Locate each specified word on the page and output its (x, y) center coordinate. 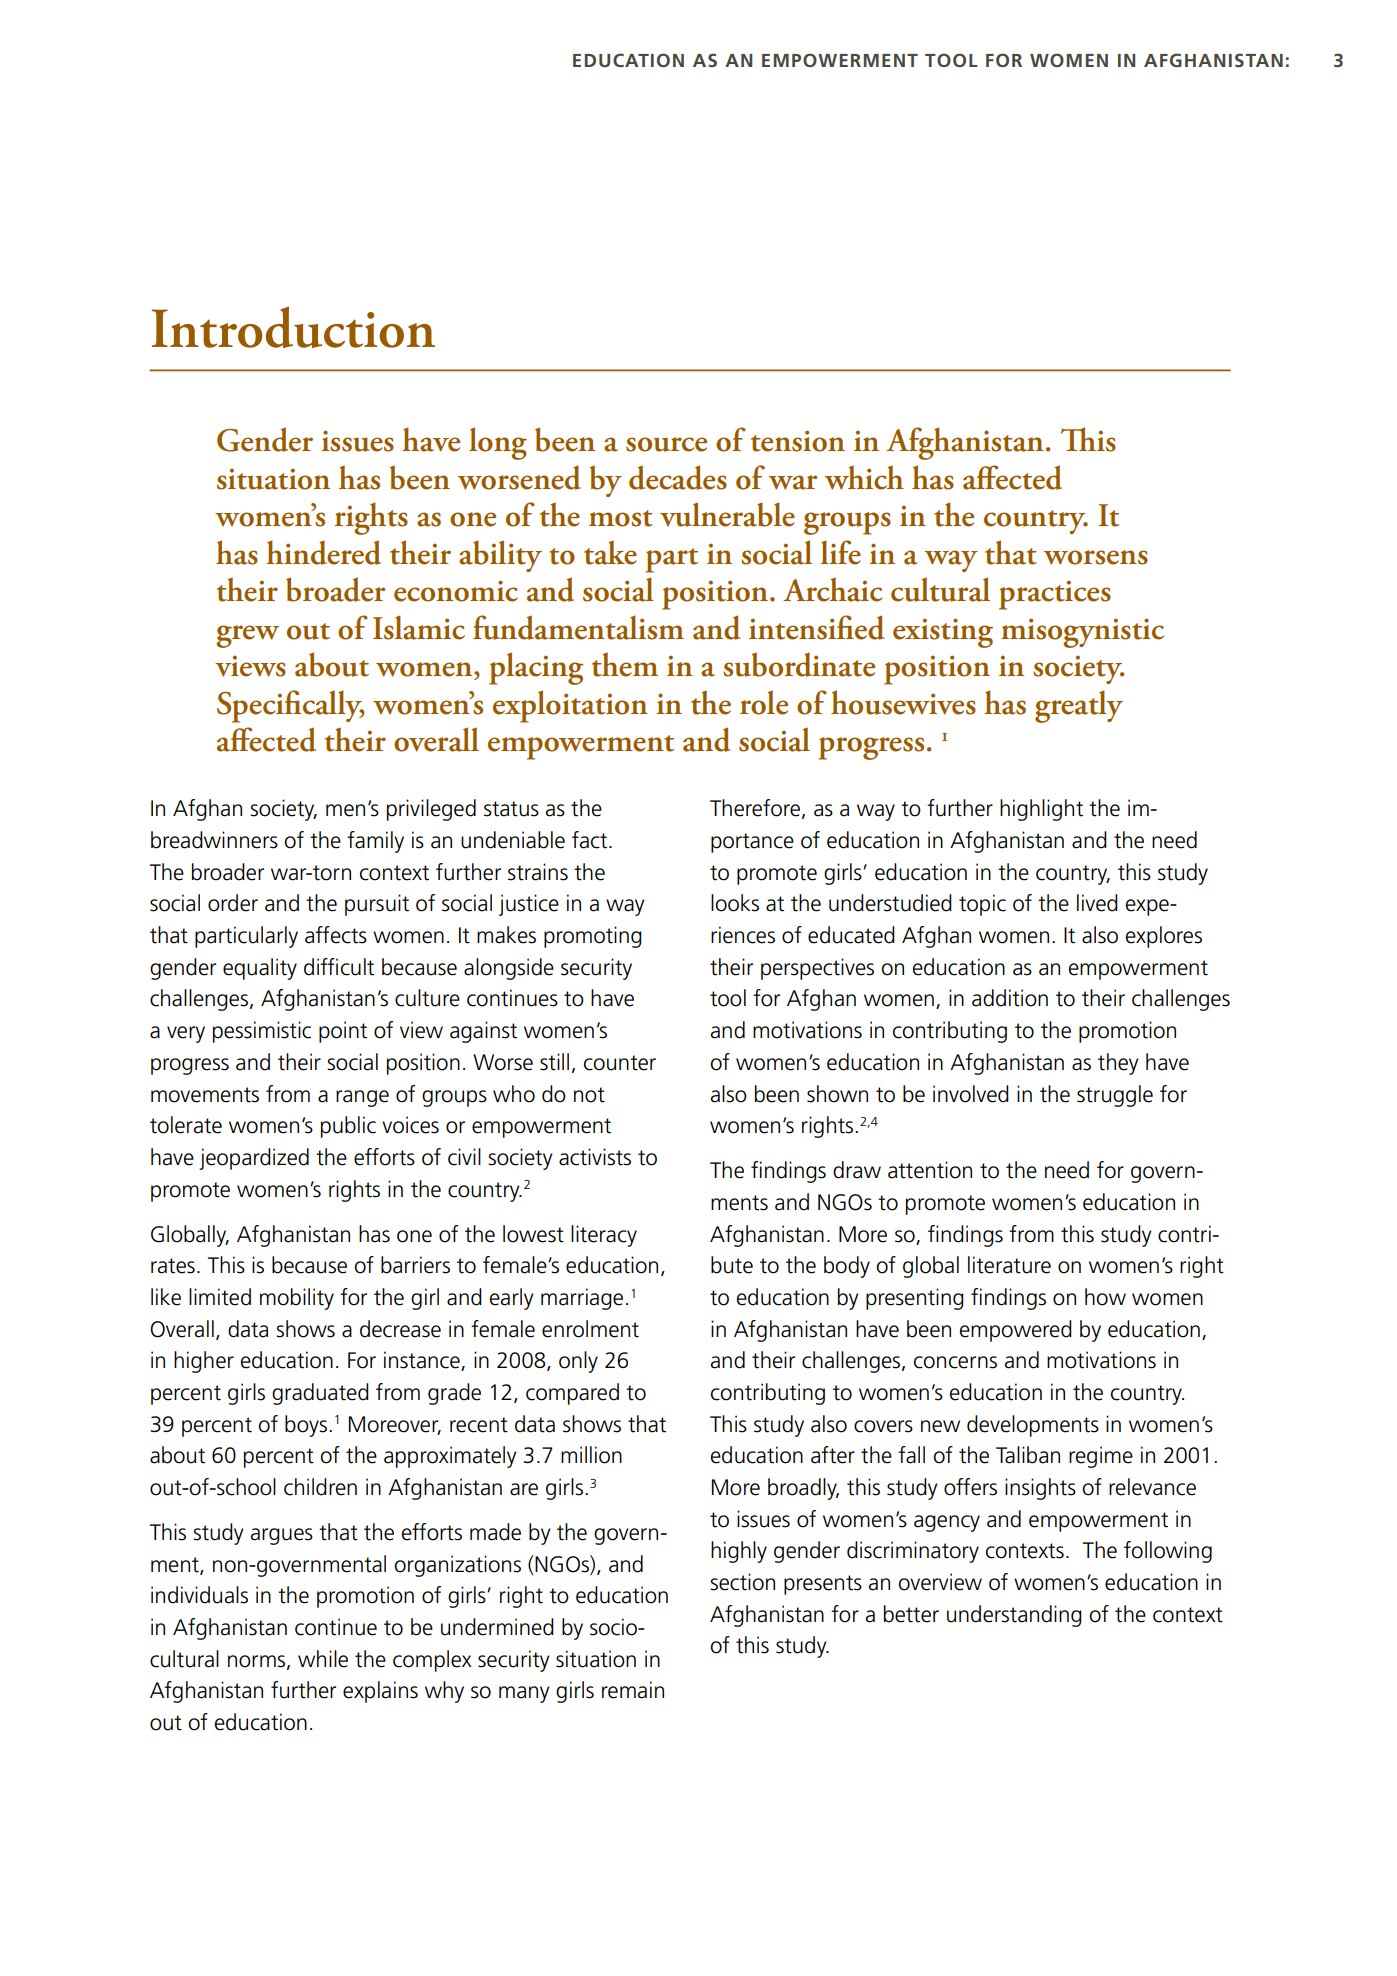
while (323, 1659)
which (864, 477)
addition (1010, 998)
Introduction (293, 327)
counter (620, 1063)
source (666, 444)
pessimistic (262, 1032)
